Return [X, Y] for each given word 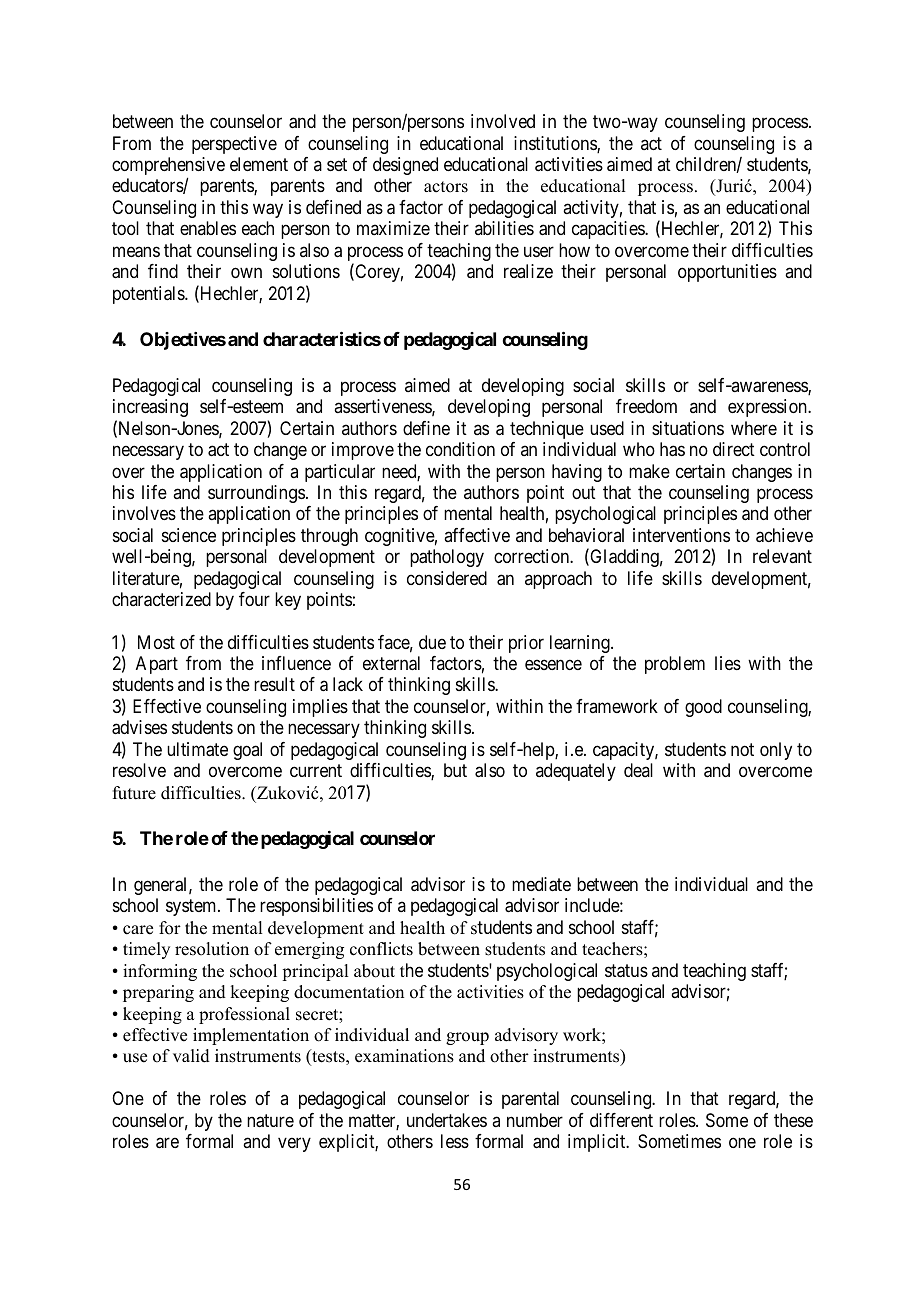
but [455, 770]
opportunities [727, 273]
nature [270, 1121]
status [626, 971]
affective [477, 535]
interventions [681, 535]
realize [528, 271]
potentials [149, 295]
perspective [234, 145]
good [703, 708]
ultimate [197, 749]
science [189, 535]
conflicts [381, 949]
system [192, 908]
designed [405, 166]
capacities [609, 230]
